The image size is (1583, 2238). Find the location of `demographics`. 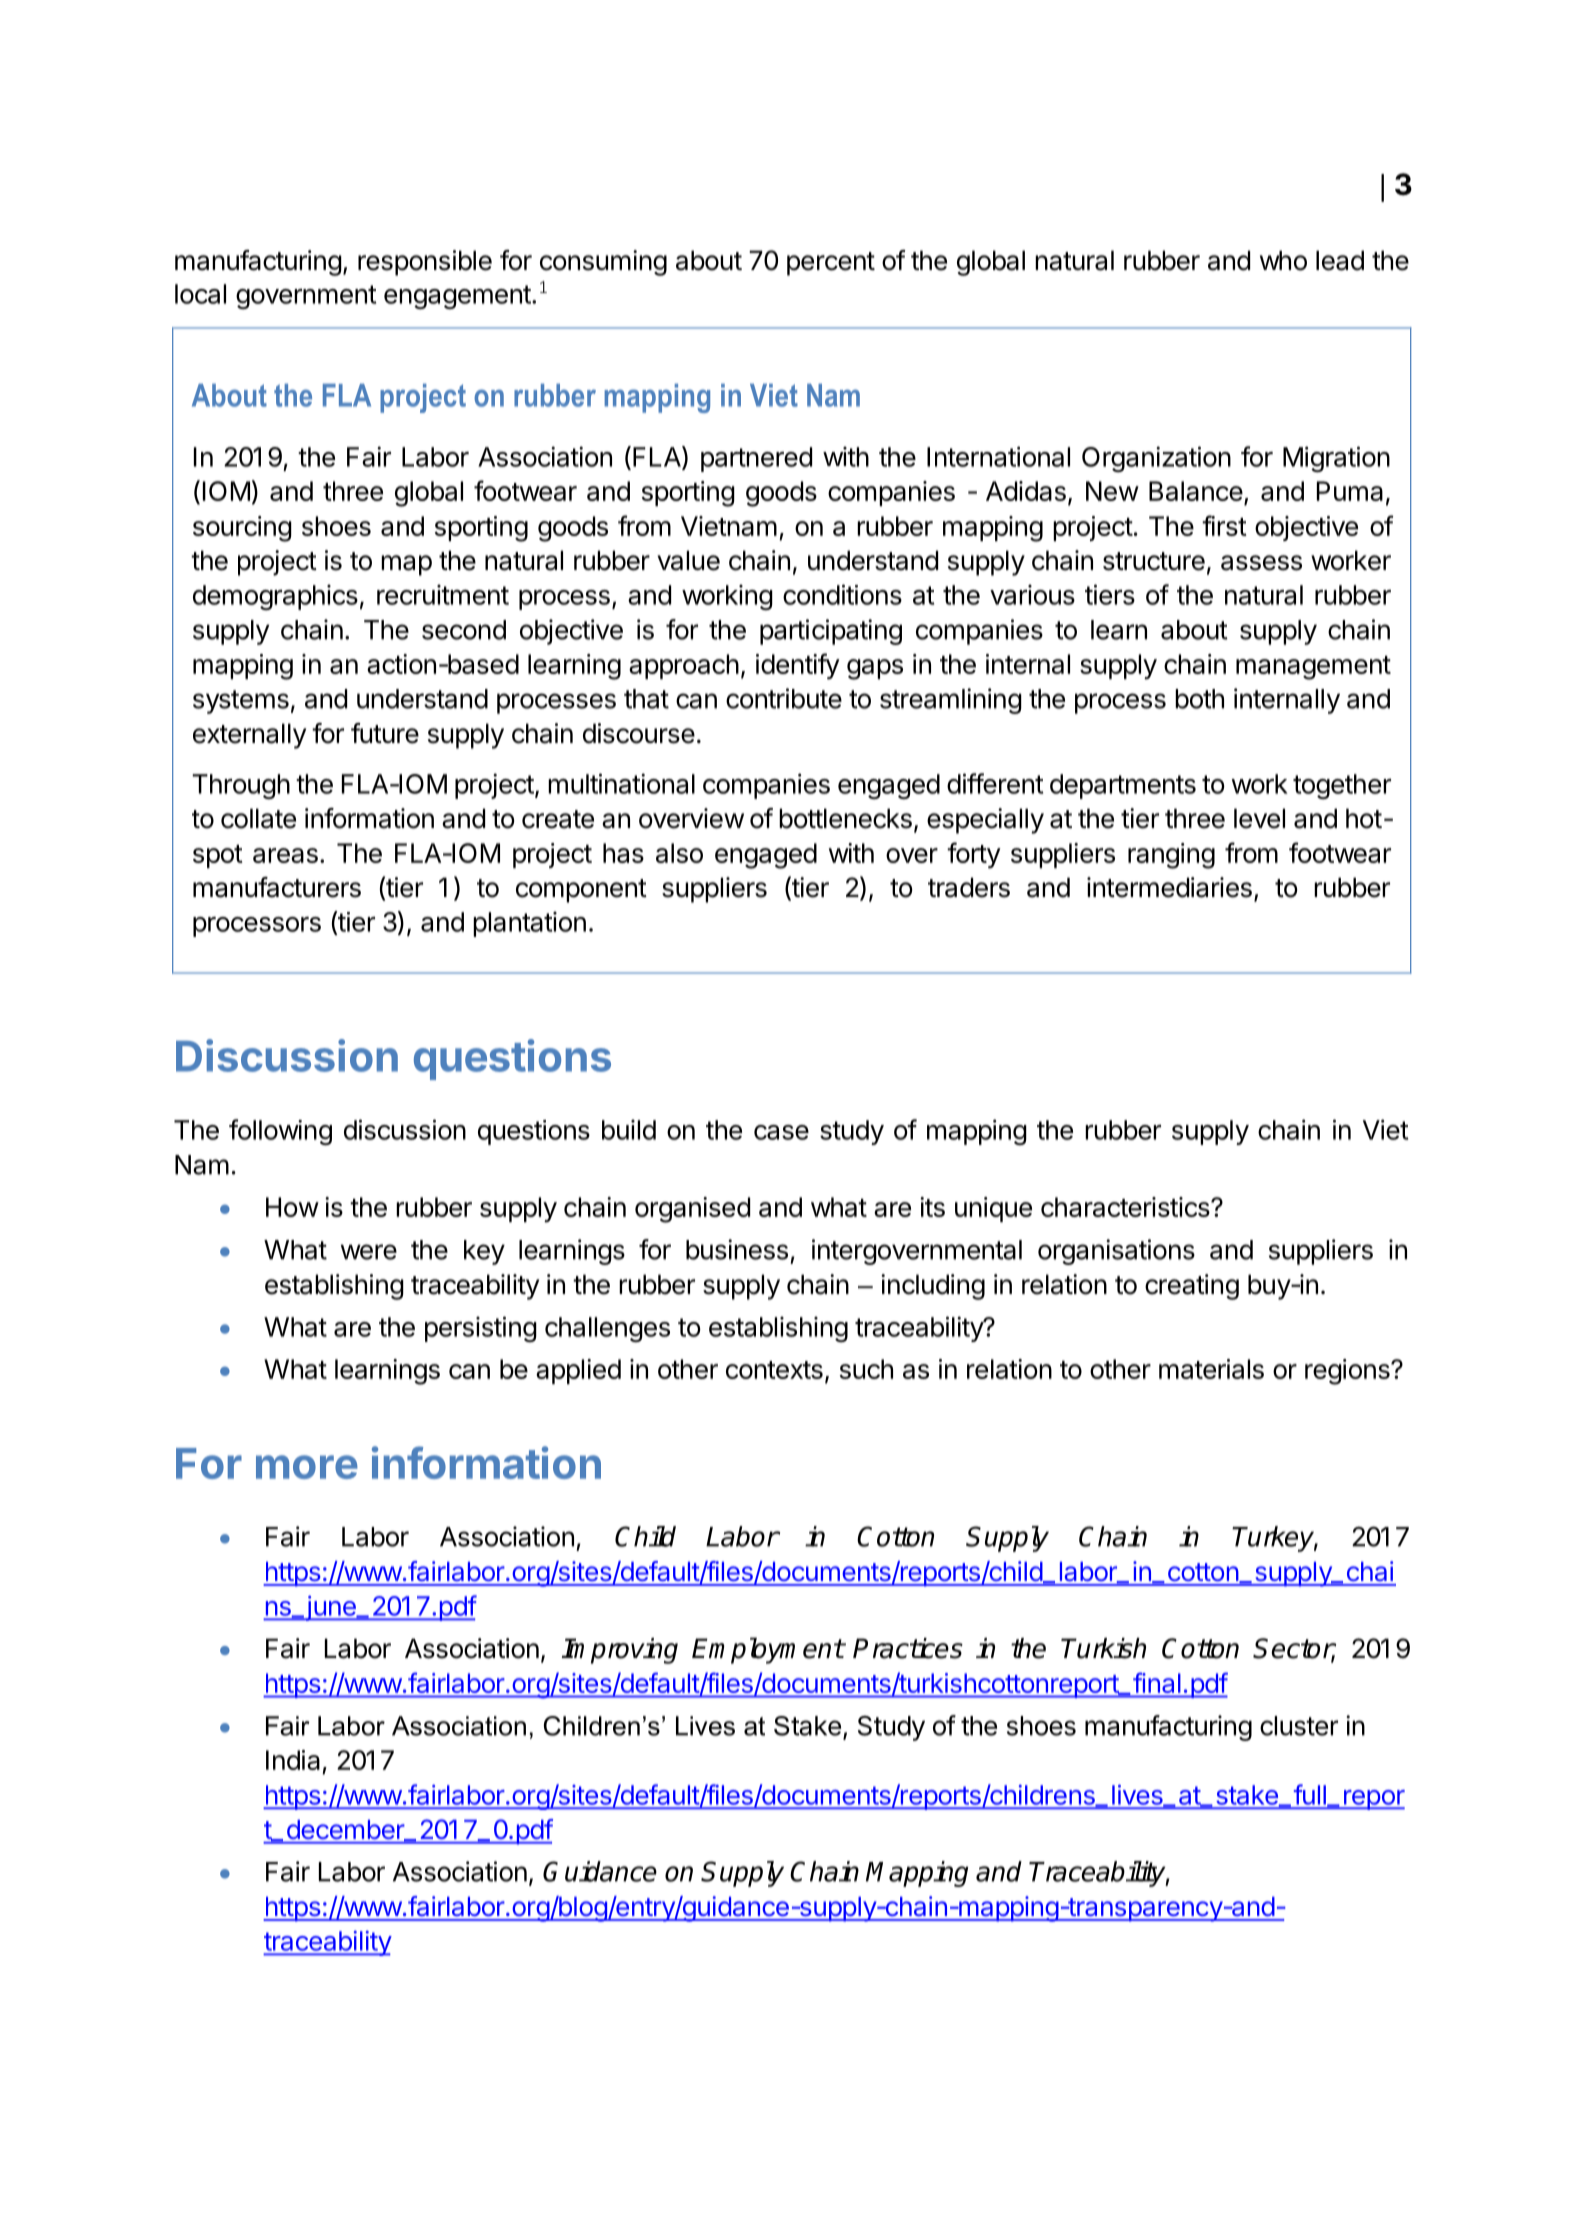

demographics is located at coordinates (275, 597).
